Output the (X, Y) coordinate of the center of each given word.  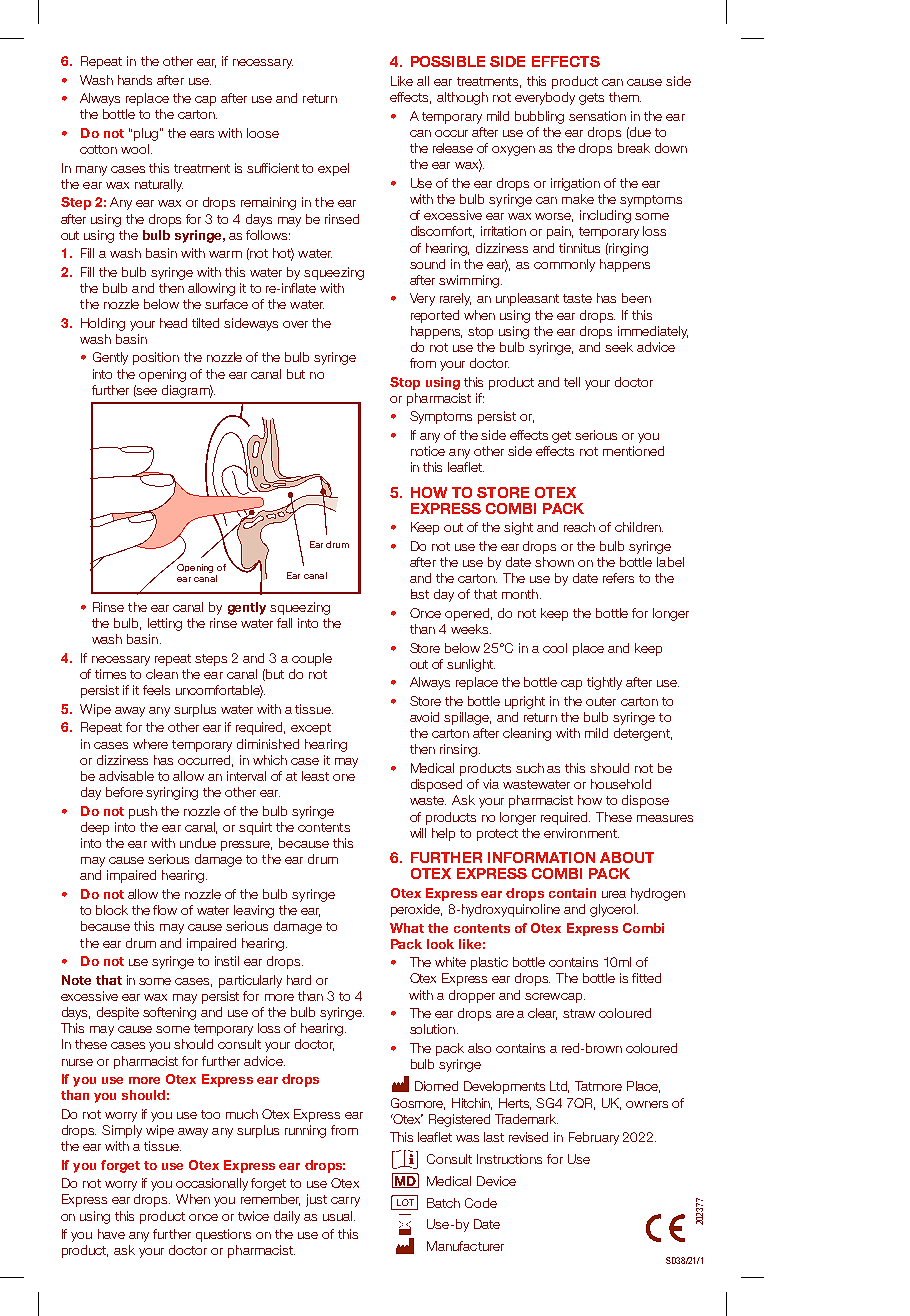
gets (591, 99)
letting (165, 624)
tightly (604, 683)
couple (312, 659)
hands (135, 80)
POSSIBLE (448, 61)
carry (345, 1202)
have (111, 1234)
